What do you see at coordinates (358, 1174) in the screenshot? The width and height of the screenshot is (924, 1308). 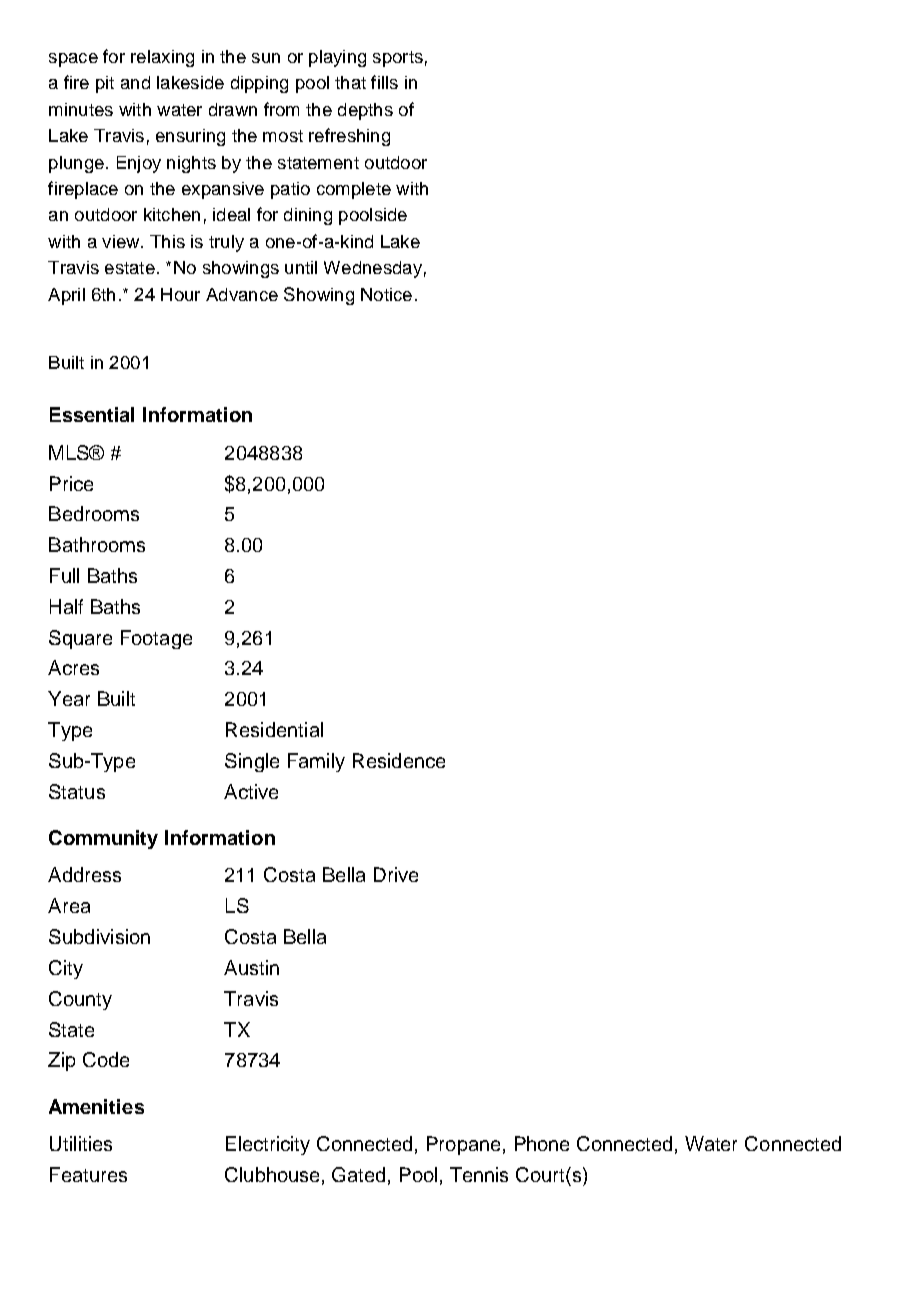 I see `Gated` at bounding box center [358, 1174].
